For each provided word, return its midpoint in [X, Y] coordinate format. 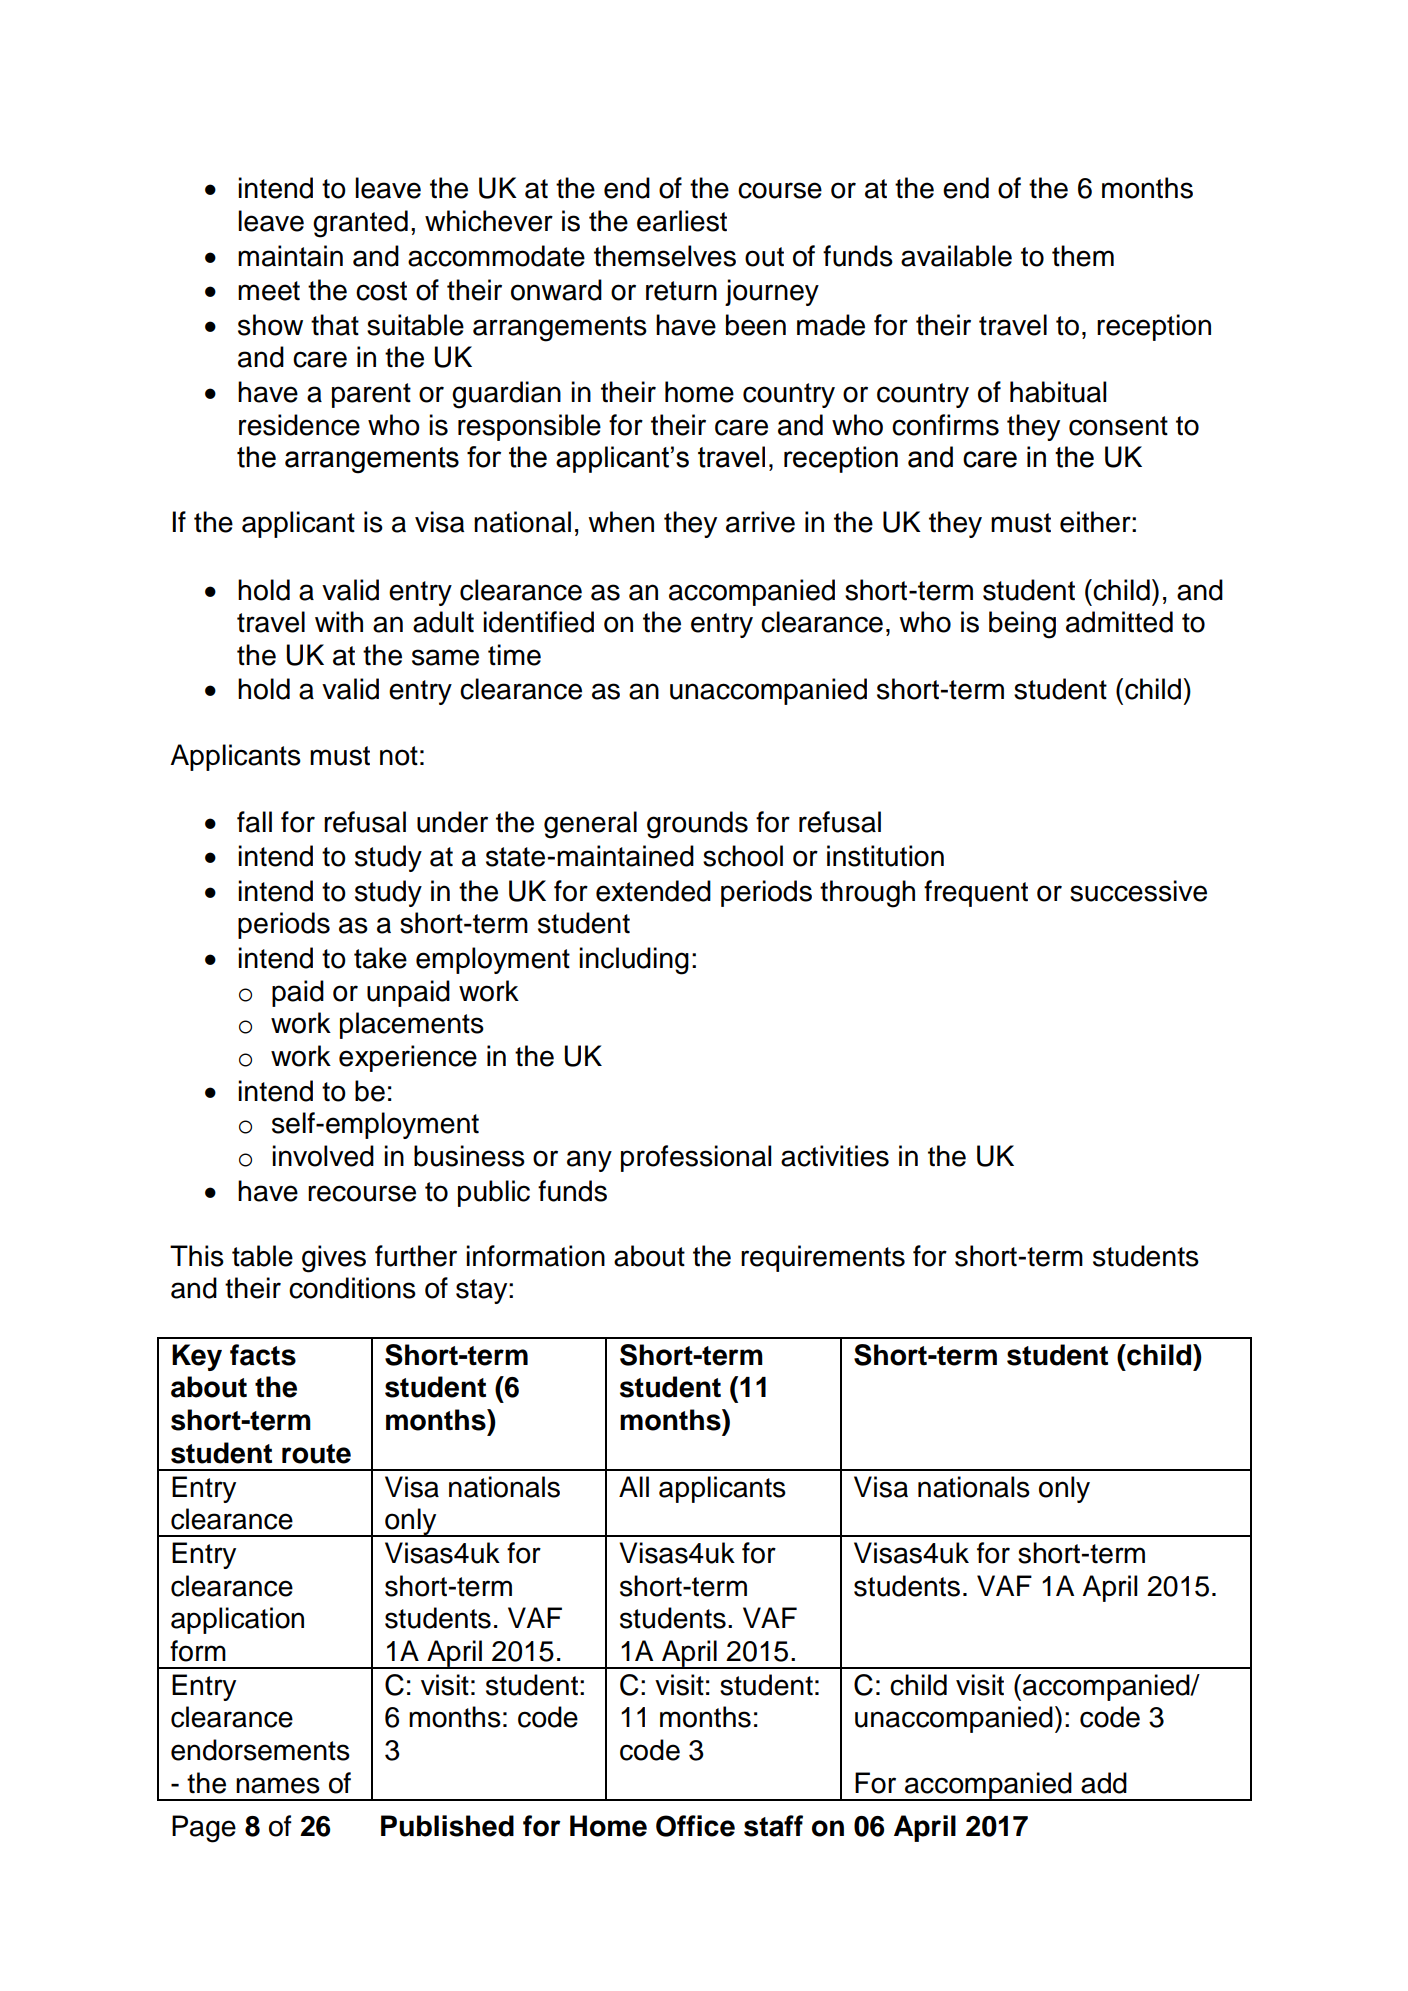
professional [696, 1158]
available [956, 256]
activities [835, 1156]
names [278, 1785]
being [1022, 625]
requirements [823, 1258]
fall [254, 822]
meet [269, 291]
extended [653, 891]
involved [323, 1156]
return [681, 291]
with [339, 622]
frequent [976, 893]
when [621, 522]
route [316, 1454]
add [1104, 1783]
